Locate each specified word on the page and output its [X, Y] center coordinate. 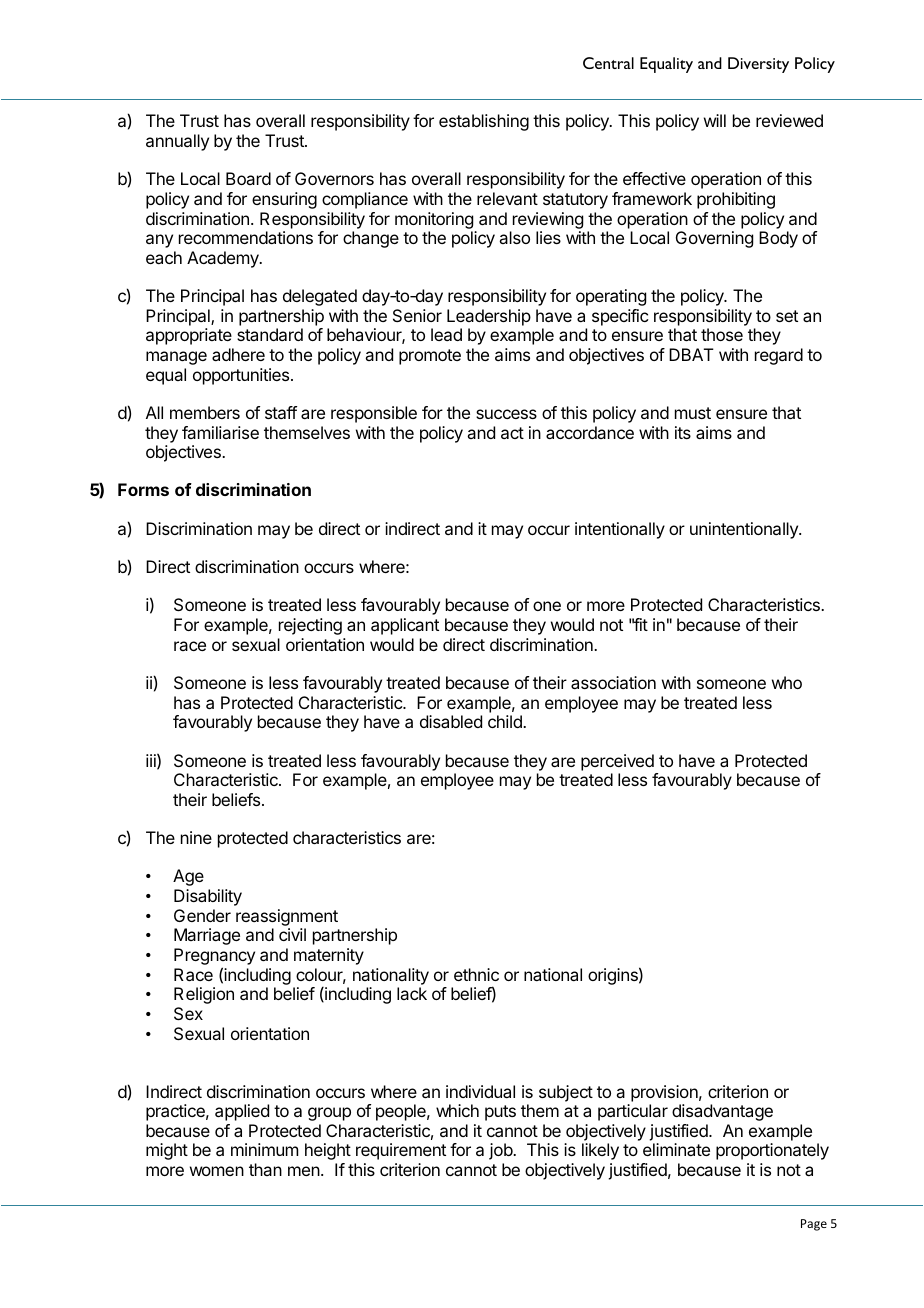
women [217, 1171]
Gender [202, 915]
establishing [484, 122]
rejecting [310, 626]
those [722, 334]
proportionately [772, 1151]
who [787, 682]
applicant [405, 626]
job [501, 1151]
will [715, 120]
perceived [617, 762]
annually [177, 142]
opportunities [242, 376]
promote [430, 357]
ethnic [476, 974]
